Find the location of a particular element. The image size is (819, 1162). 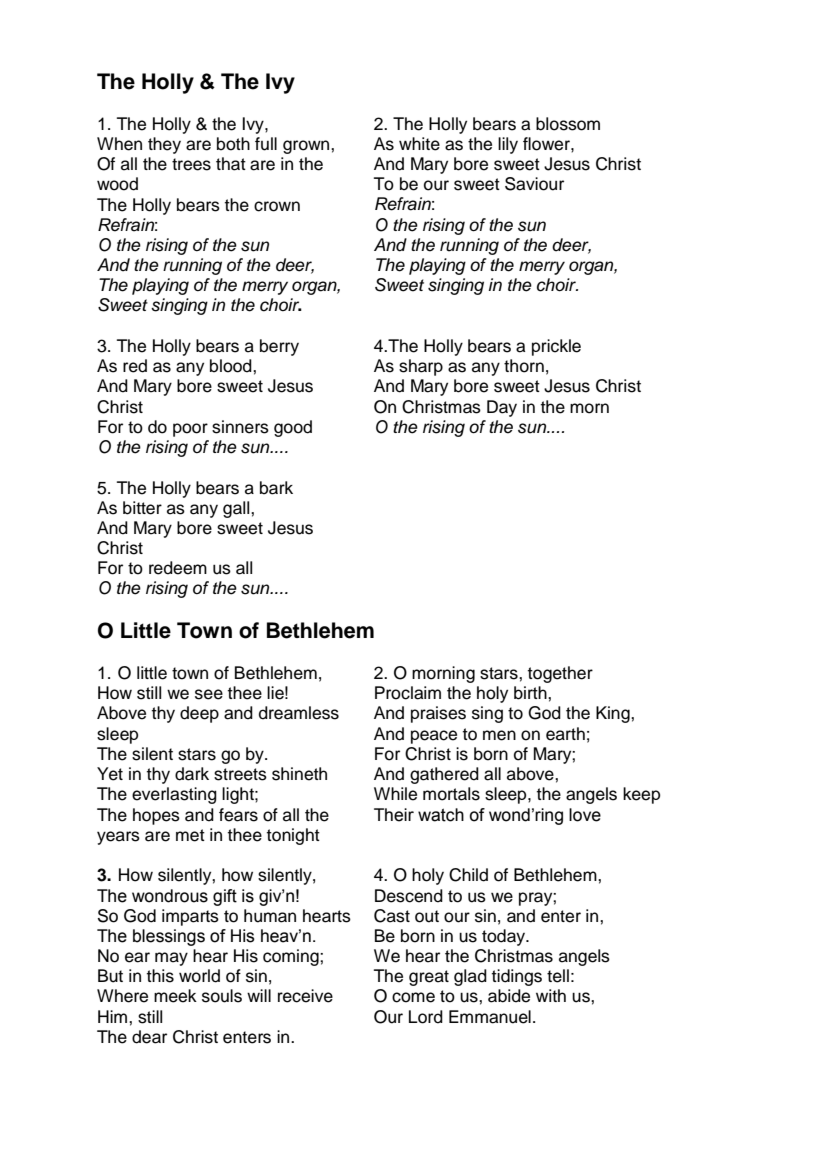

white is located at coordinates (419, 144).
